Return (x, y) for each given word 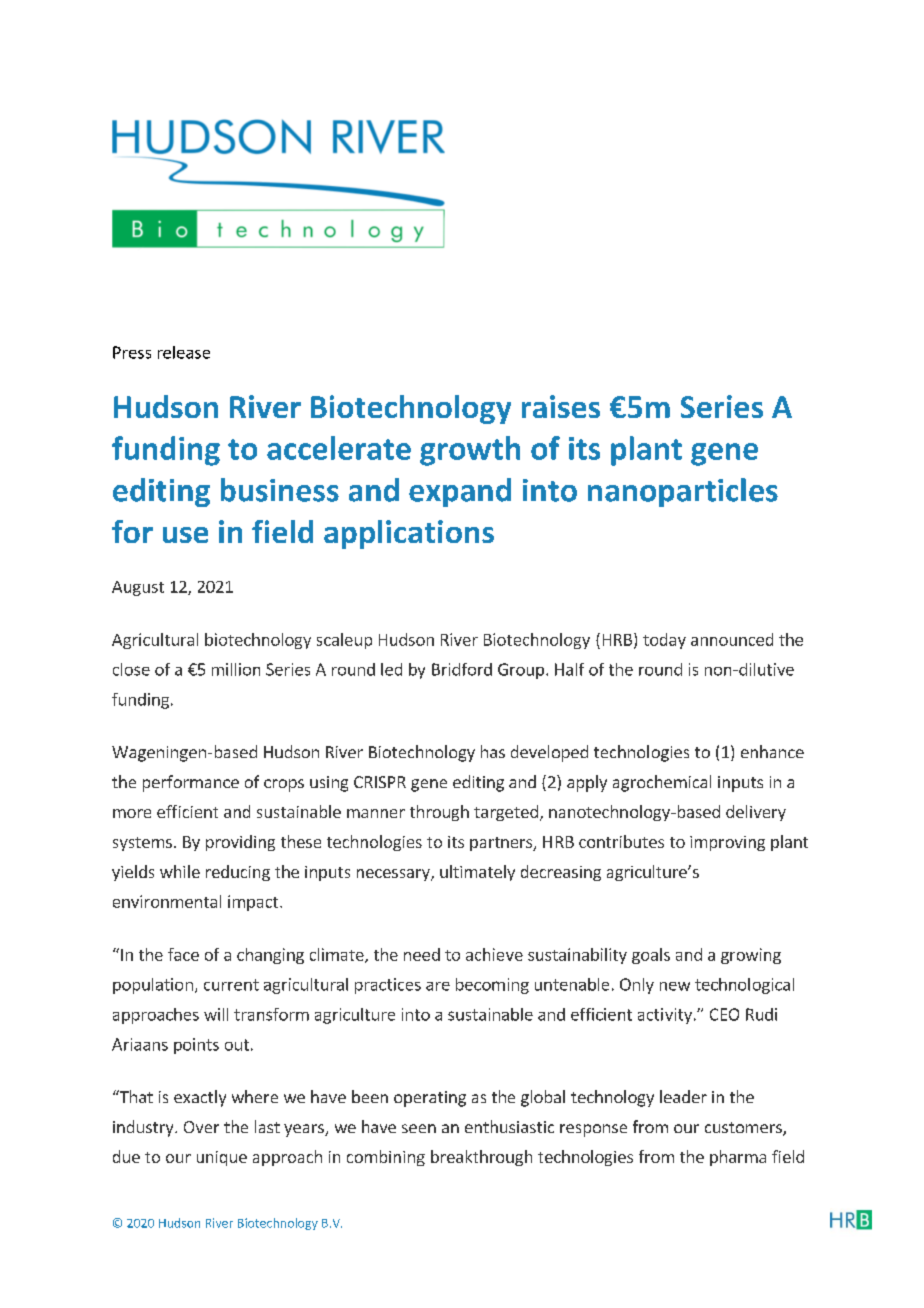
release (184, 352)
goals (651, 956)
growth (470, 451)
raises (561, 406)
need (422, 954)
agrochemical (662, 783)
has (493, 751)
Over (201, 1127)
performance (191, 783)
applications (409, 534)
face (183, 954)
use (185, 535)
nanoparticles (683, 492)
